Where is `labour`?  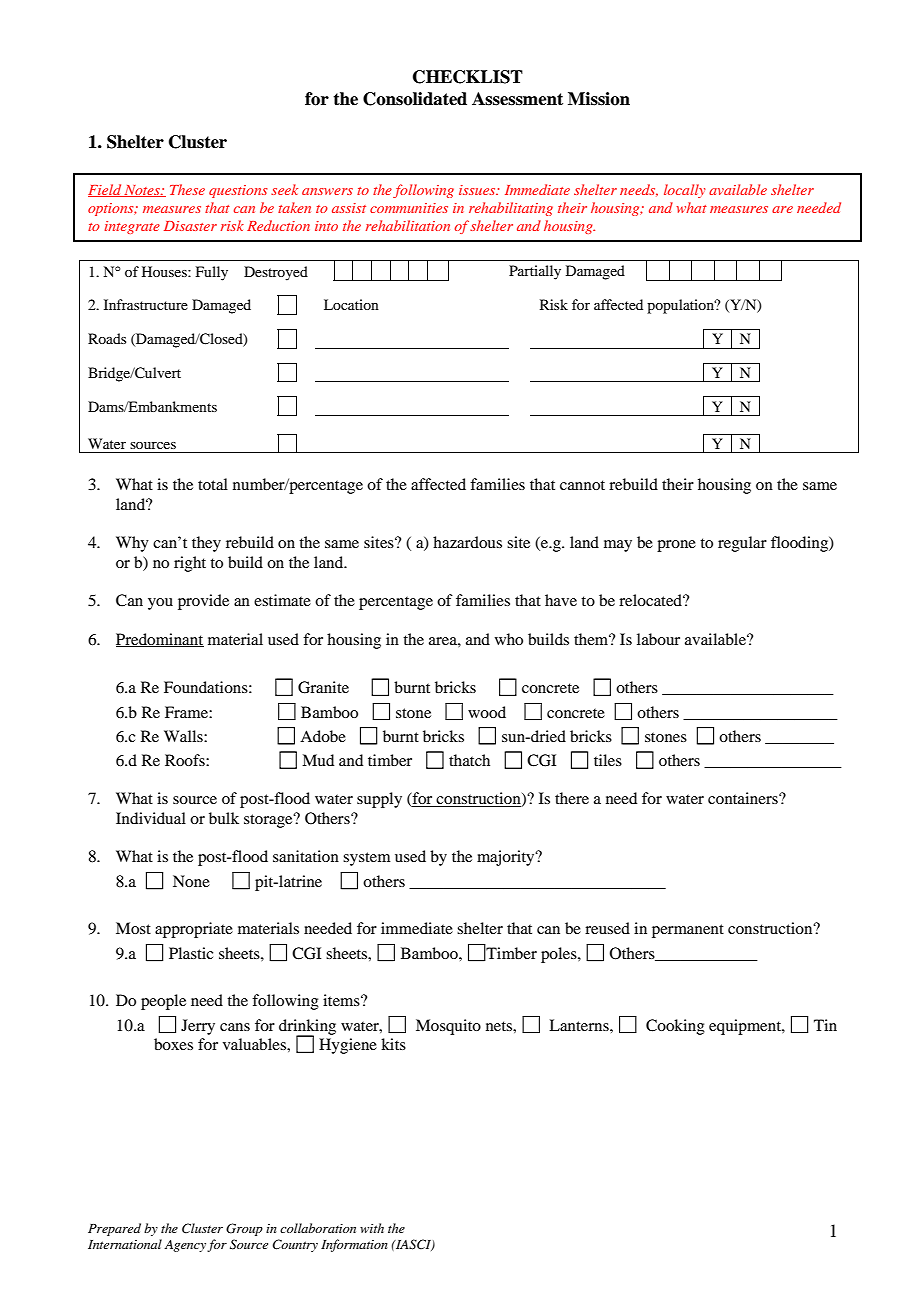 labour is located at coordinates (658, 639).
